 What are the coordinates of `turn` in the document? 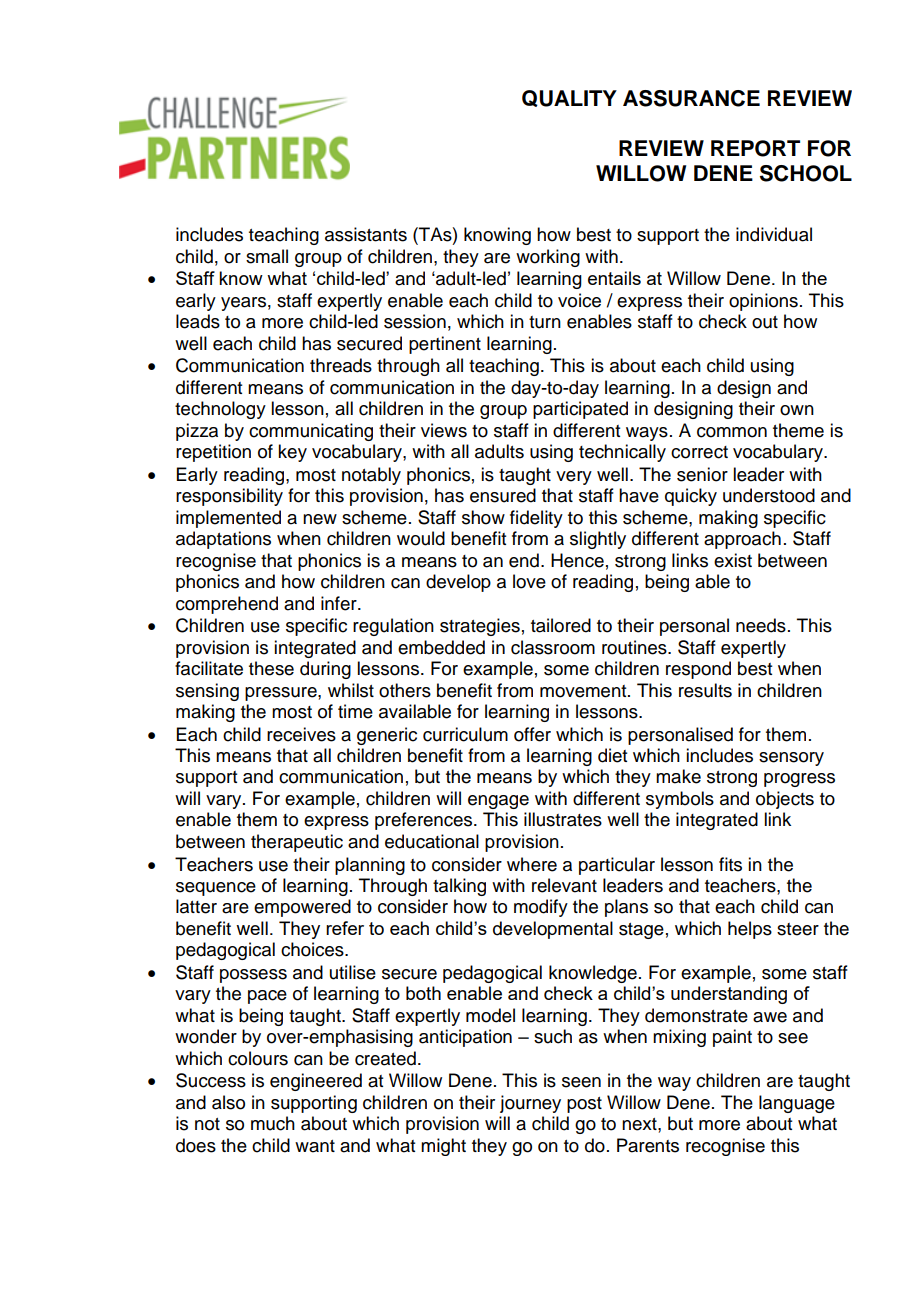 It's located at (545, 322).
